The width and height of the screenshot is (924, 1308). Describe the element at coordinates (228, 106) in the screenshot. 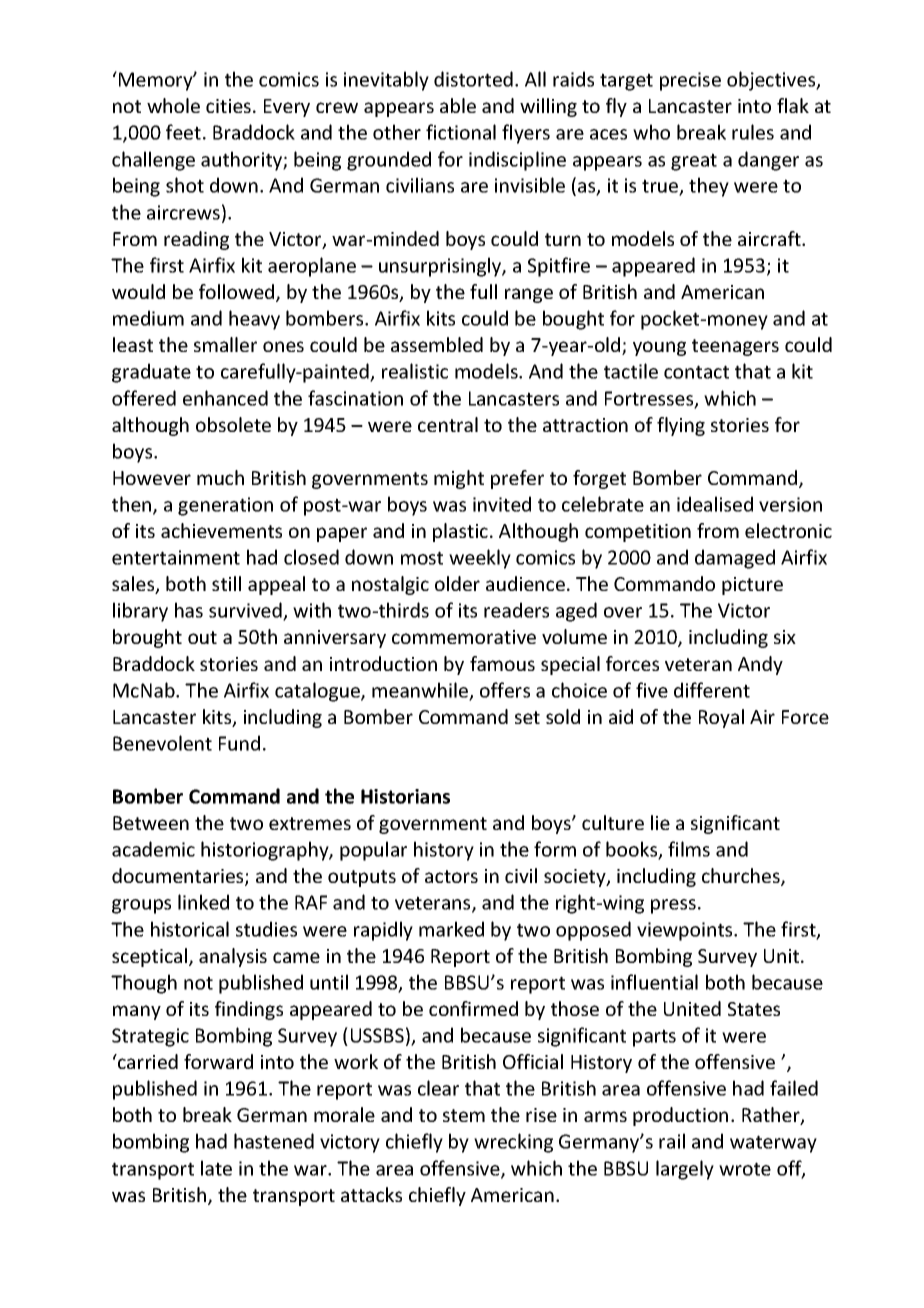

I see `cities` at that location.
